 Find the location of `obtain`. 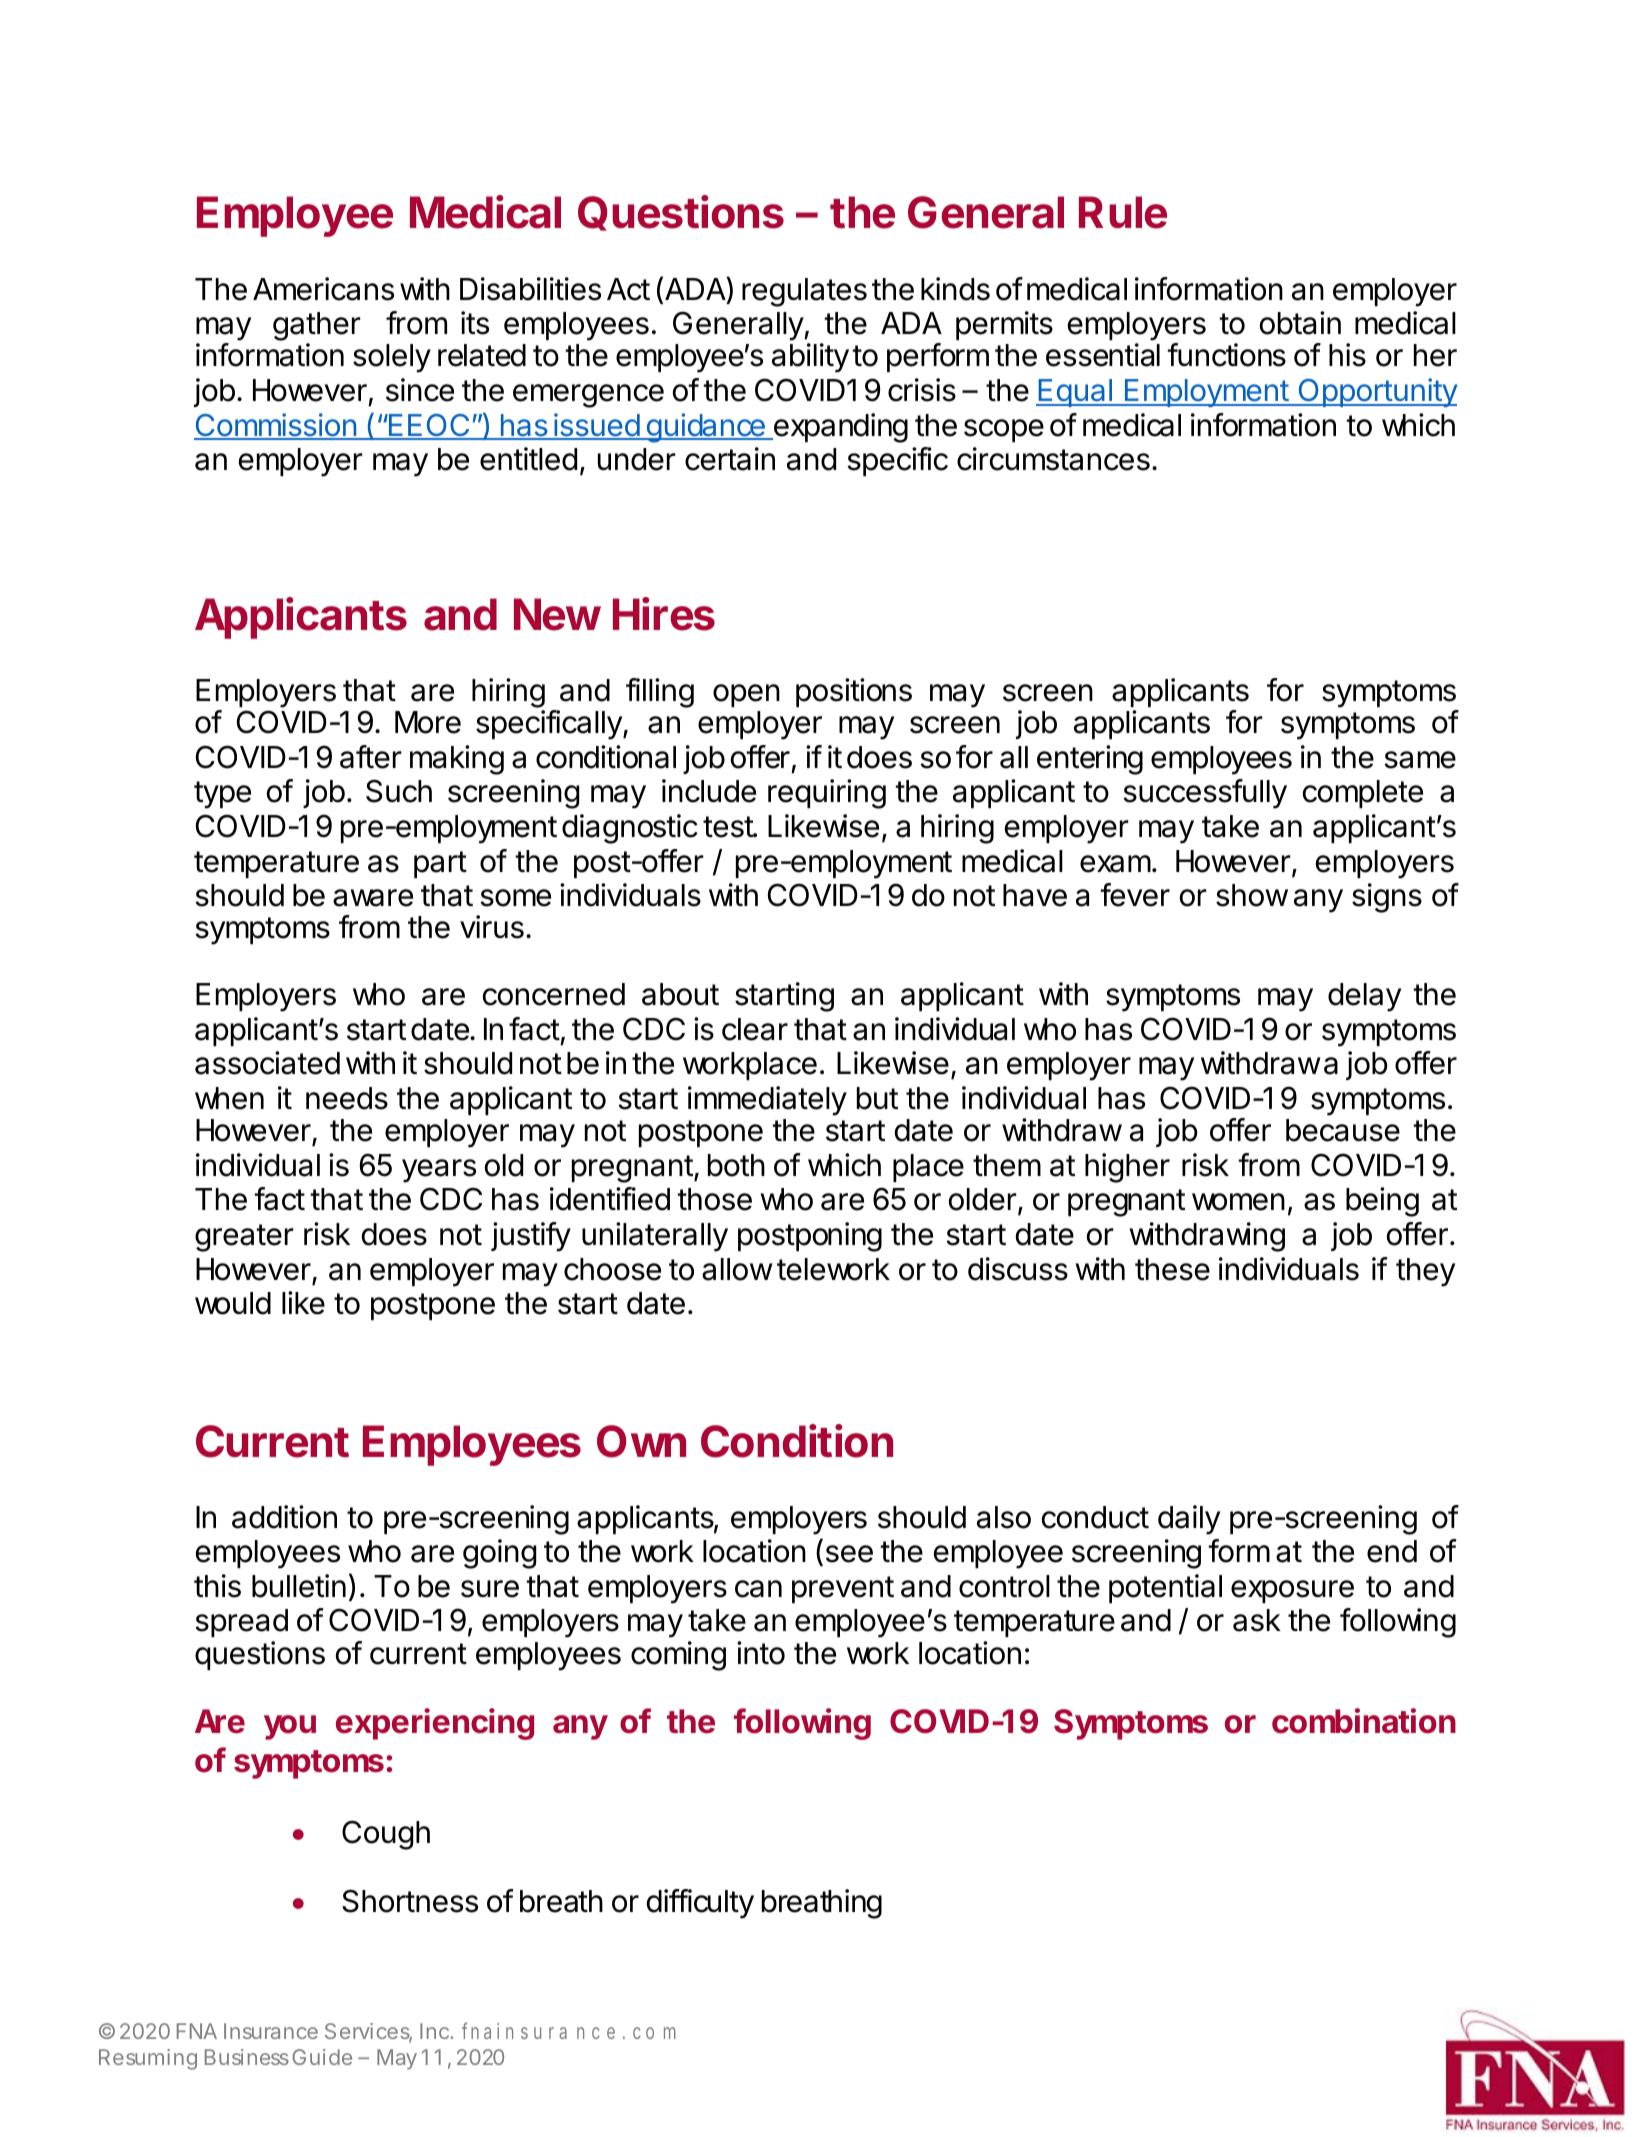

obtain is located at coordinates (1300, 323).
